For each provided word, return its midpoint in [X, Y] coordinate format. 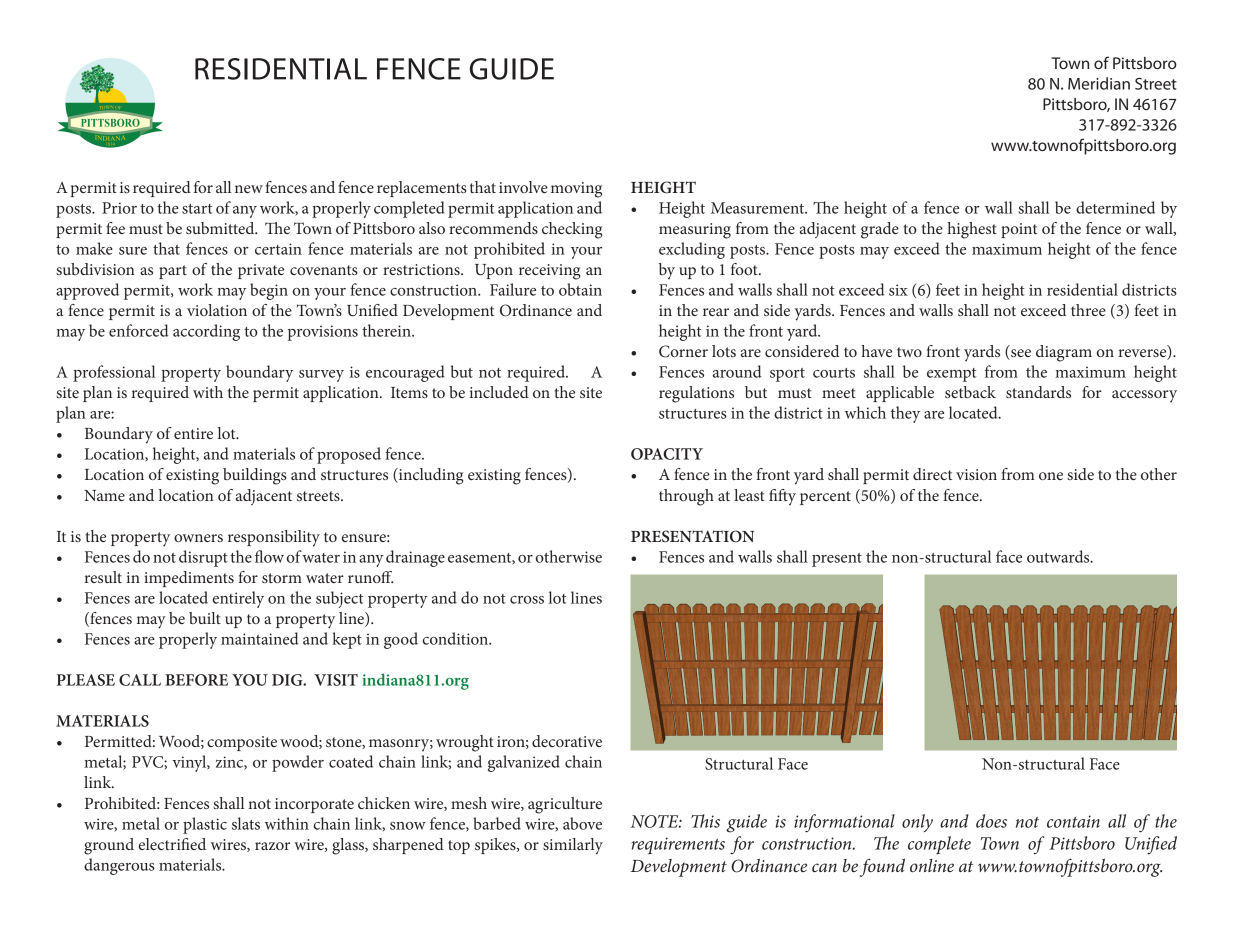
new [249, 189]
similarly [573, 846]
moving [576, 190]
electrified [172, 844]
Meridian [1099, 83]
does [991, 821]
